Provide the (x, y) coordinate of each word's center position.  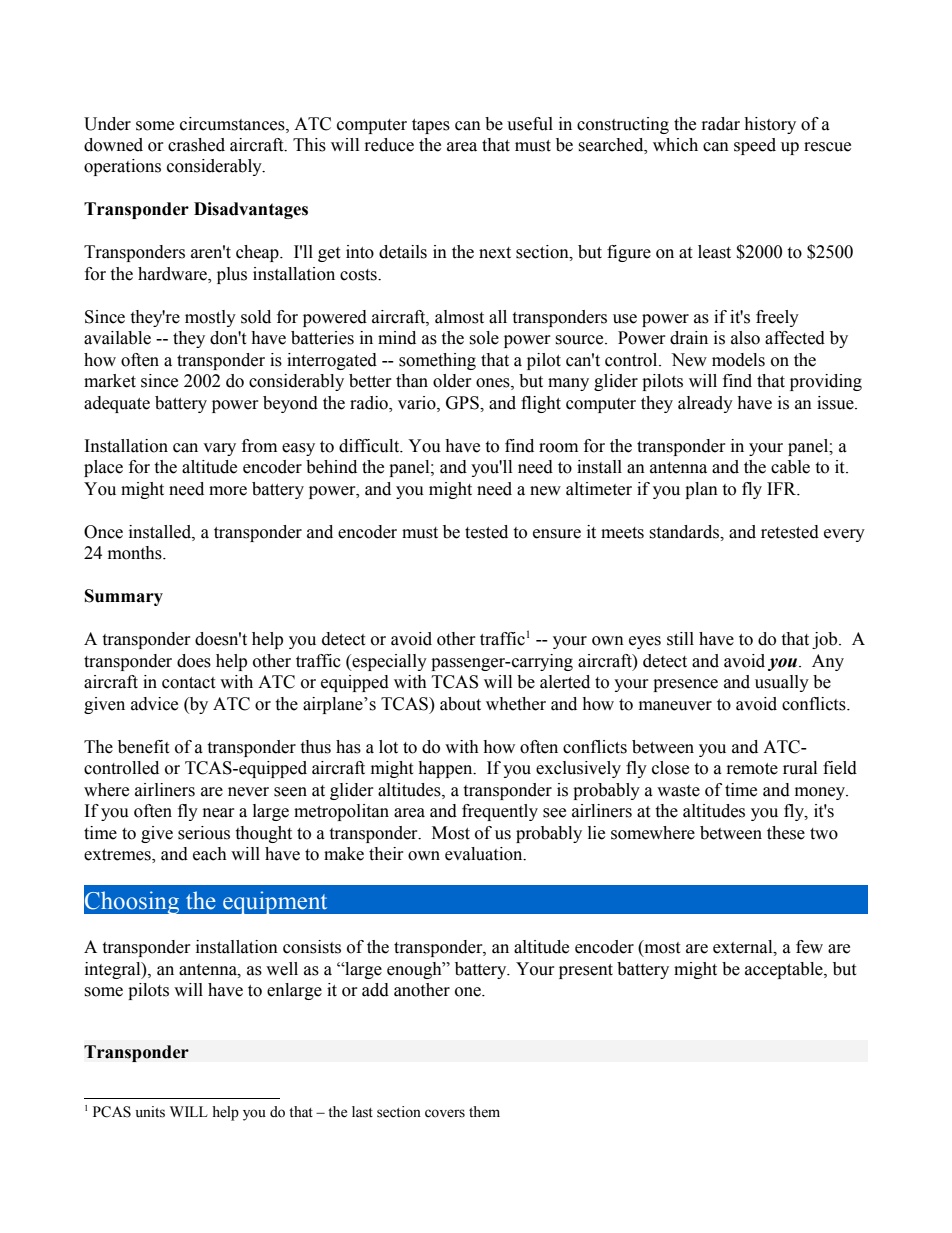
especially (388, 662)
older (452, 381)
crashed (196, 145)
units (150, 1112)
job (826, 640)
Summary (124, 597)
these (786, 833)
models (738, 360)
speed (755, 146)
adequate (117, 404)
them (484, 1112)
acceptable (785, 970)
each (210, 854)
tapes (431, 126)
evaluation (485, 854)
